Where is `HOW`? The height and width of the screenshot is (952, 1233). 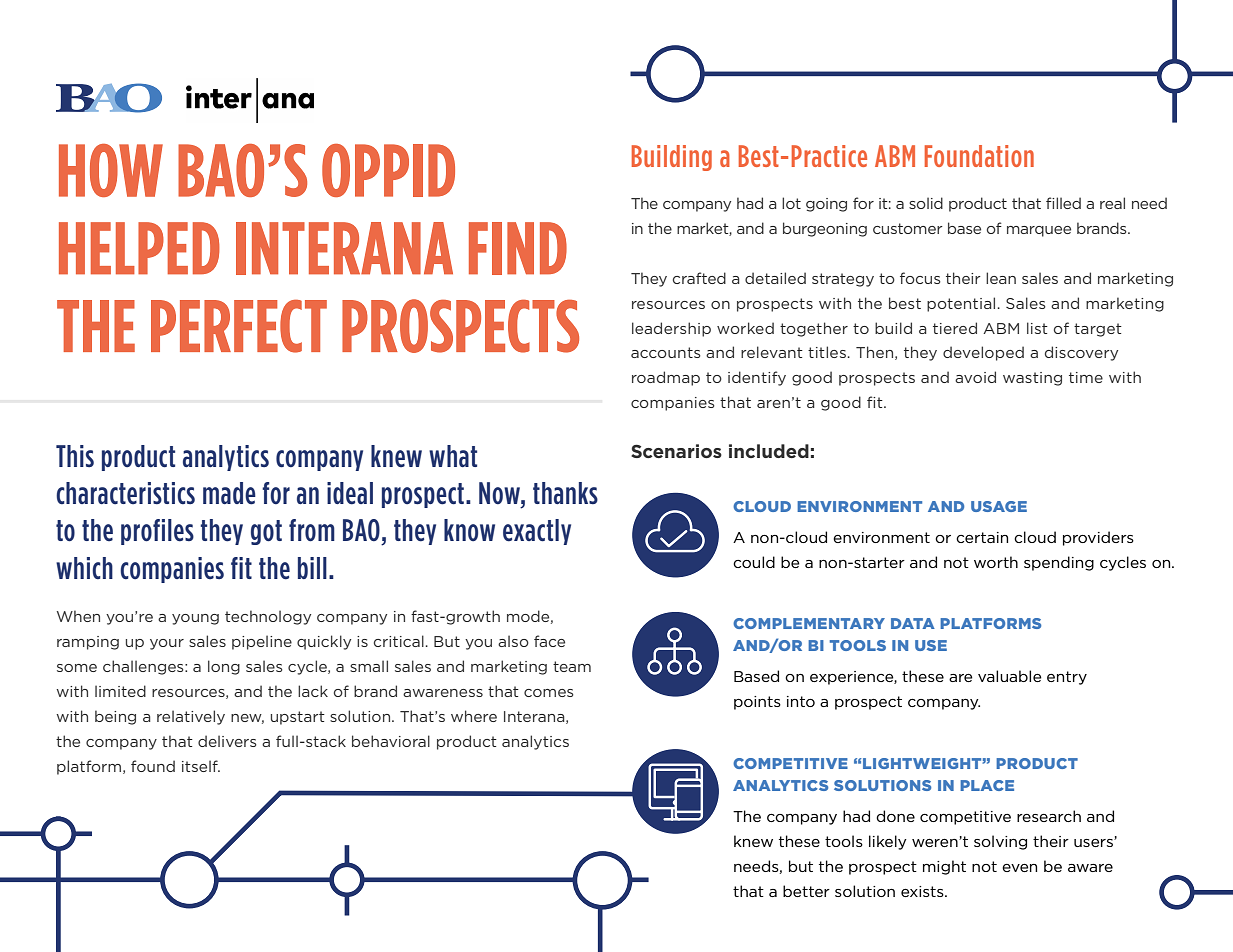
HOW is located at coordinates (111, 170).
